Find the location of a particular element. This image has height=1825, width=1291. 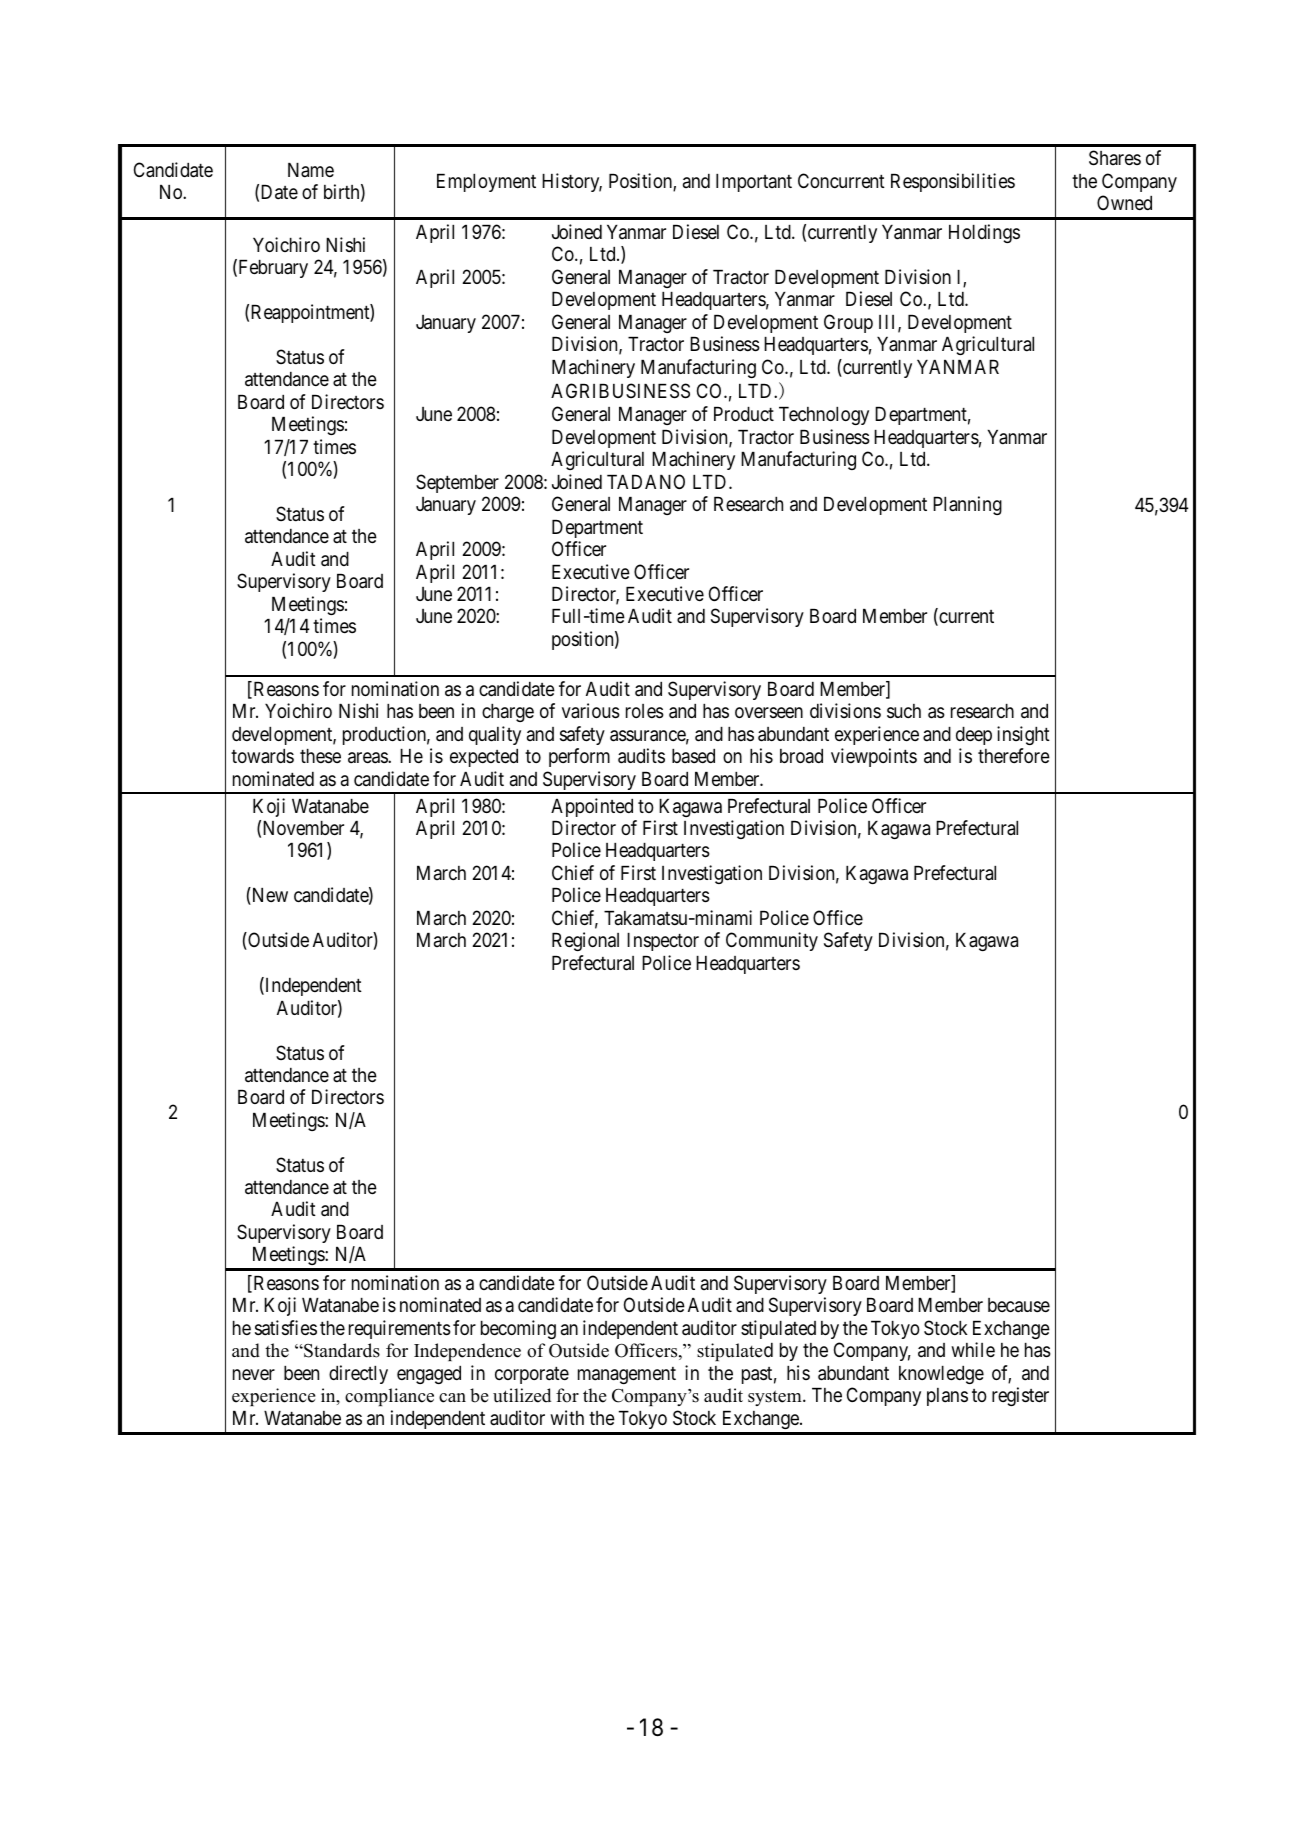

Name is located at coordinates (311, 170).
